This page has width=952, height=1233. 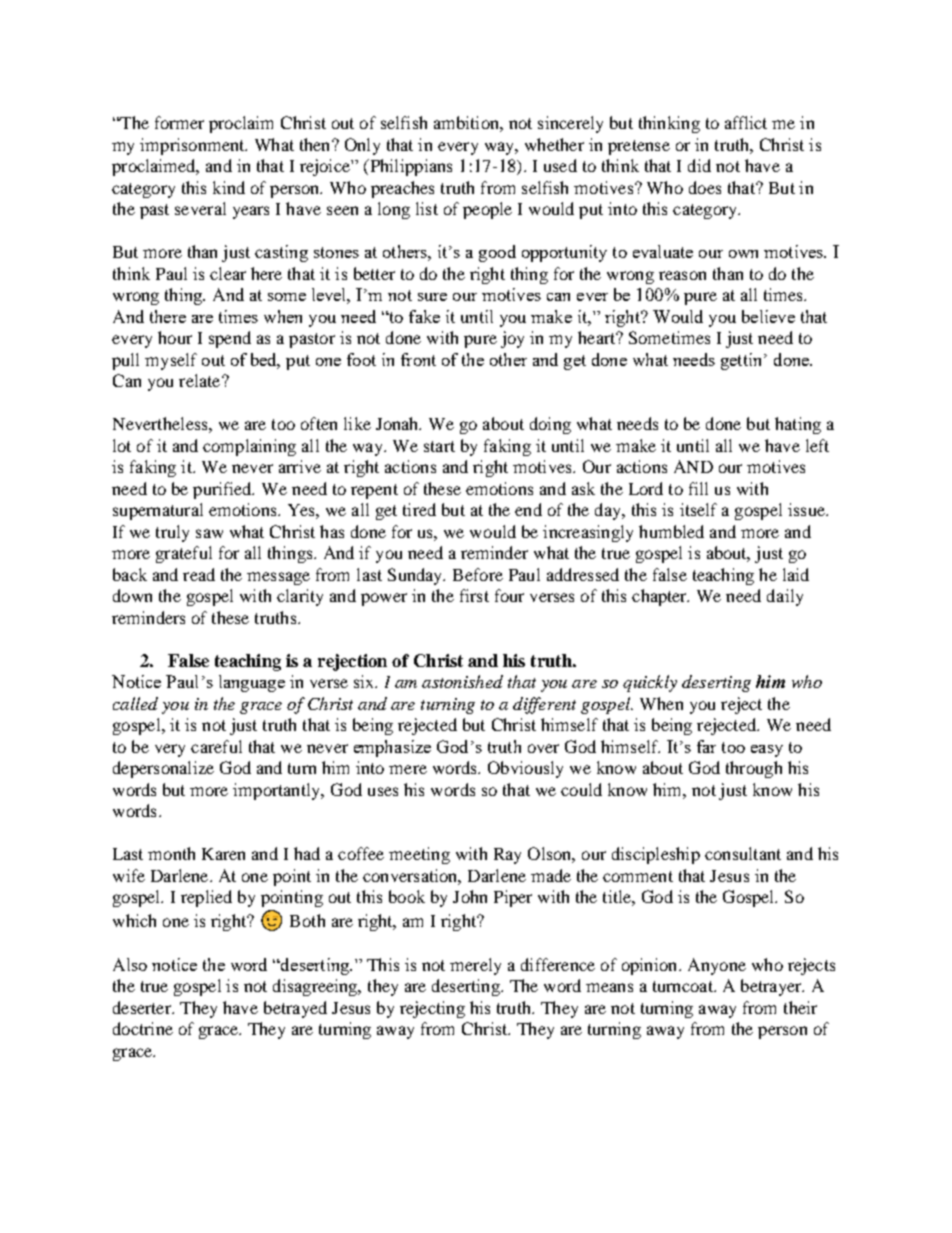 I want to click on imprisonment, so click(x=193, y=146).
